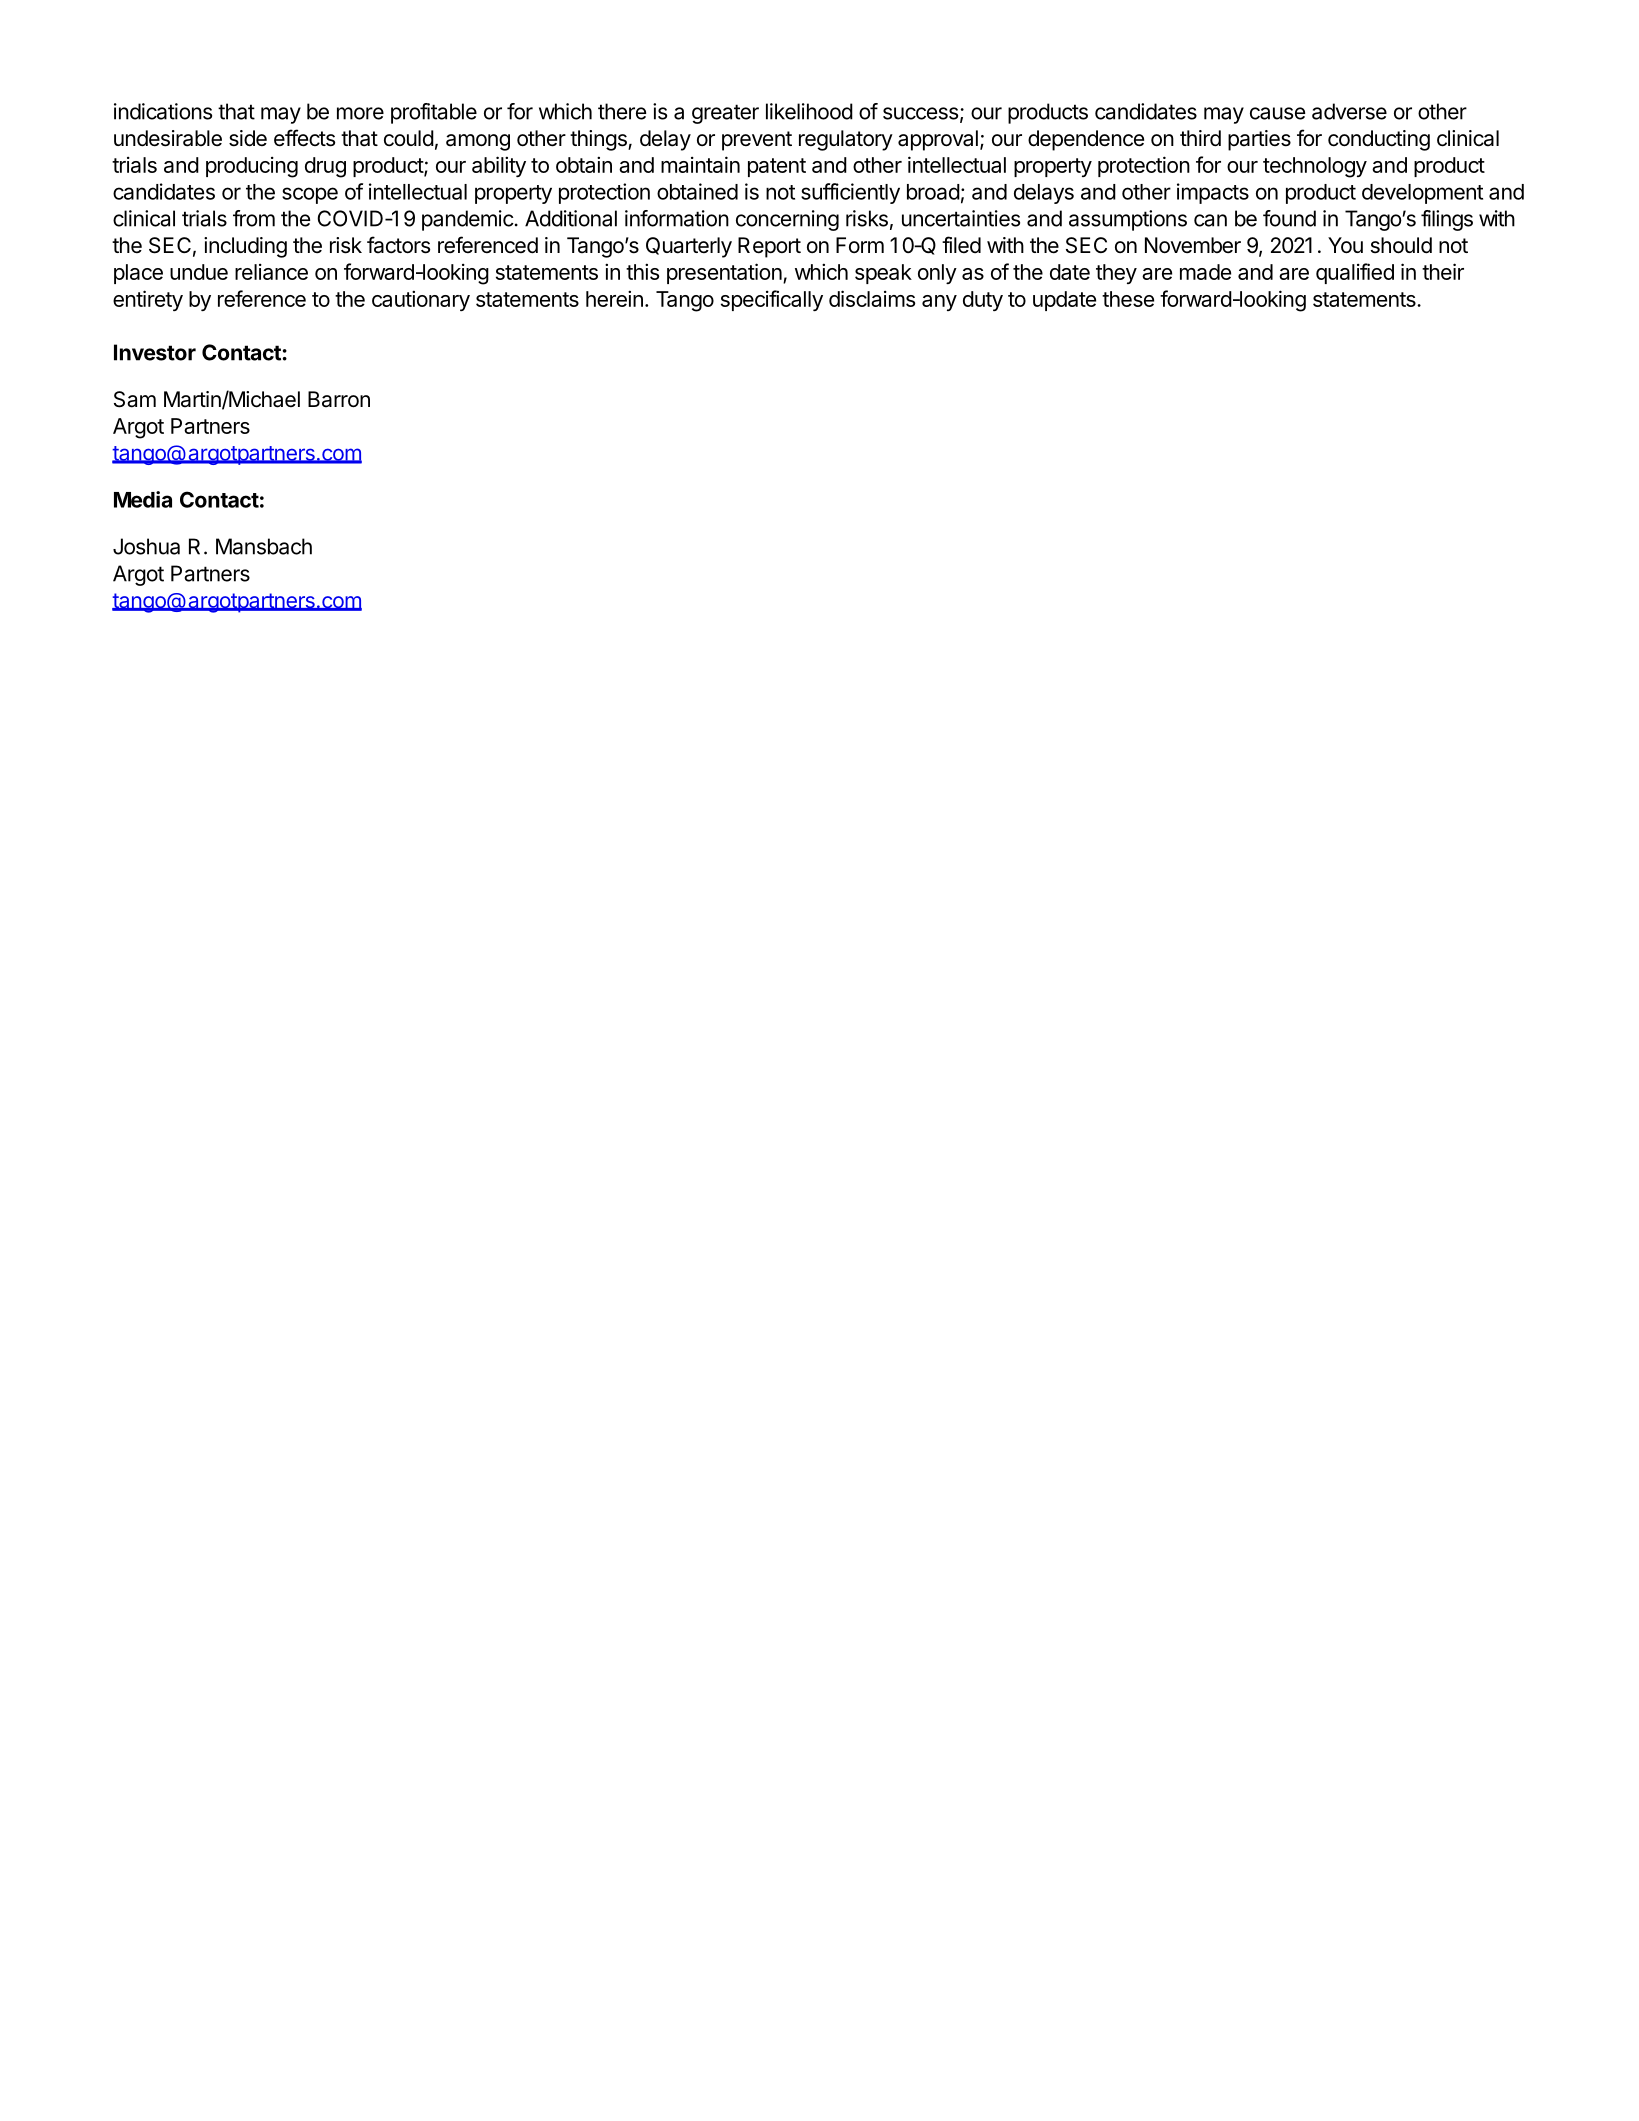 The height and width of the screenshot is (2121, 1639). Describe the element at coordinates (1277, 113) in the screenshot. I see `cause` at that location.
